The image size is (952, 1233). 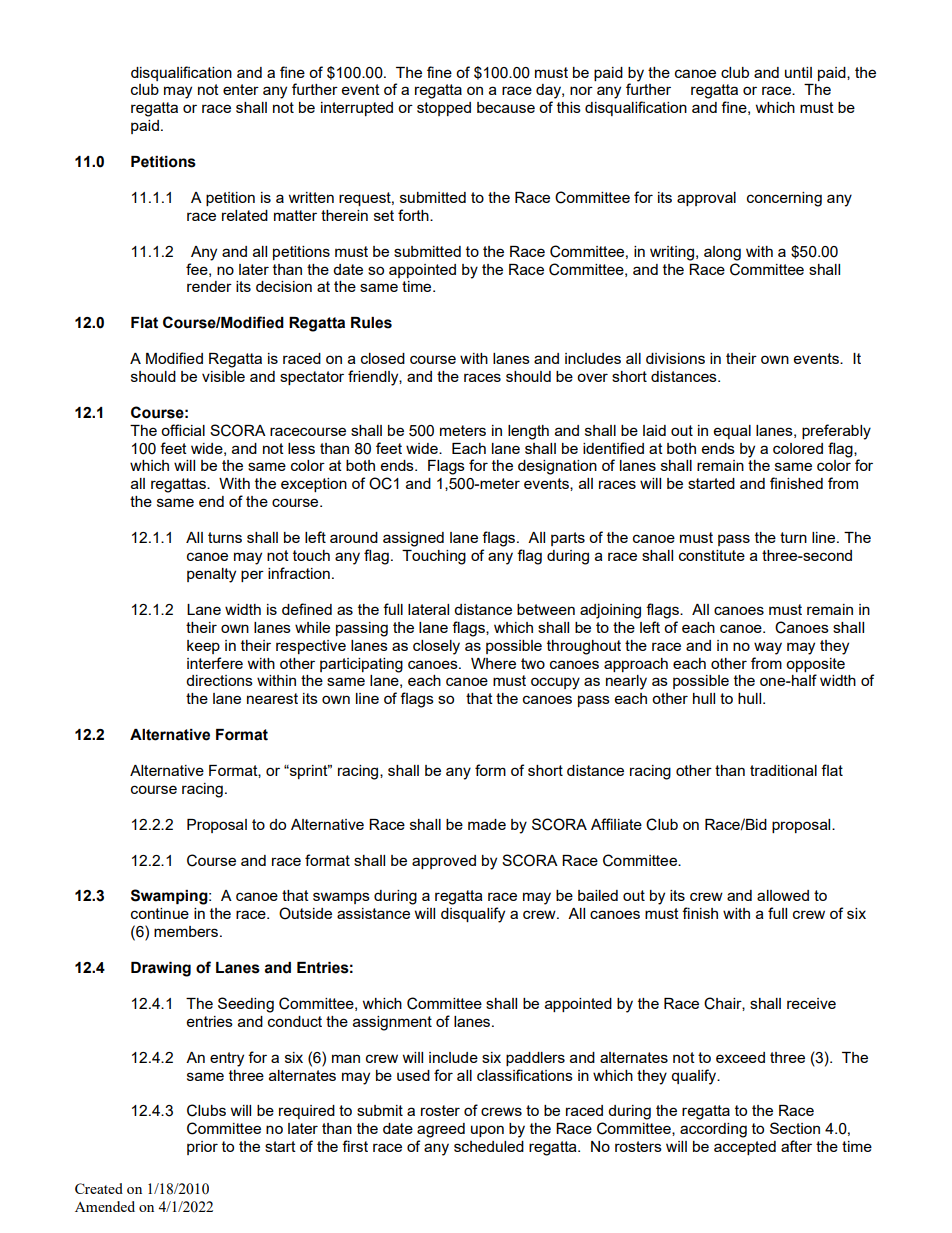 I want to click on keep, so click(x=203, y=647).
